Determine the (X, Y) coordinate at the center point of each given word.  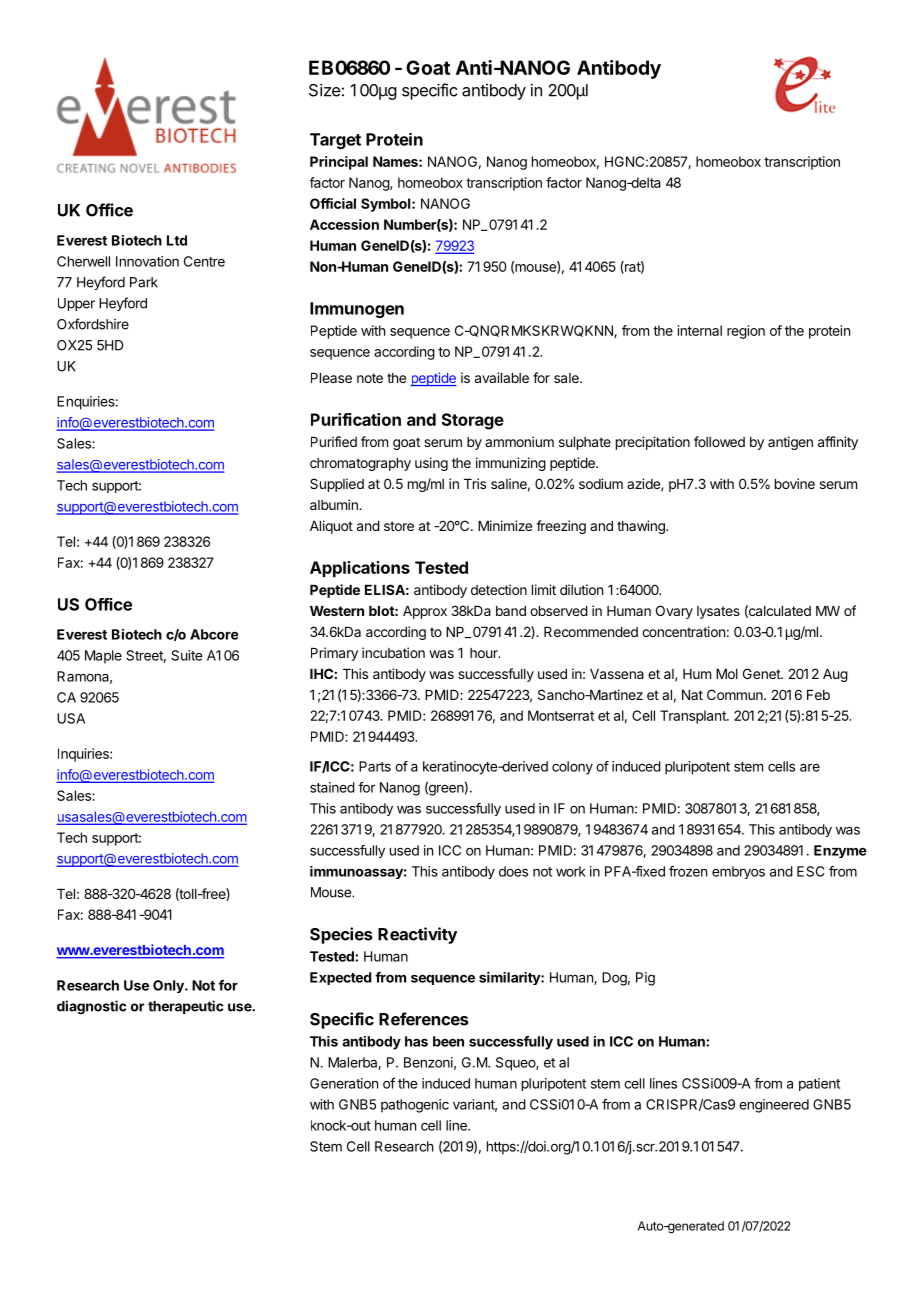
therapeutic (186, 1007)
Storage (473, 421)
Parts (375, 766)
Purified (334, 441)
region (746, 332)
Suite (186, 655)
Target (335, 141)
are (810, 767)
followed (719, 441)
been (448, 1041)
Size (324, 90)
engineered (774, 1106)
